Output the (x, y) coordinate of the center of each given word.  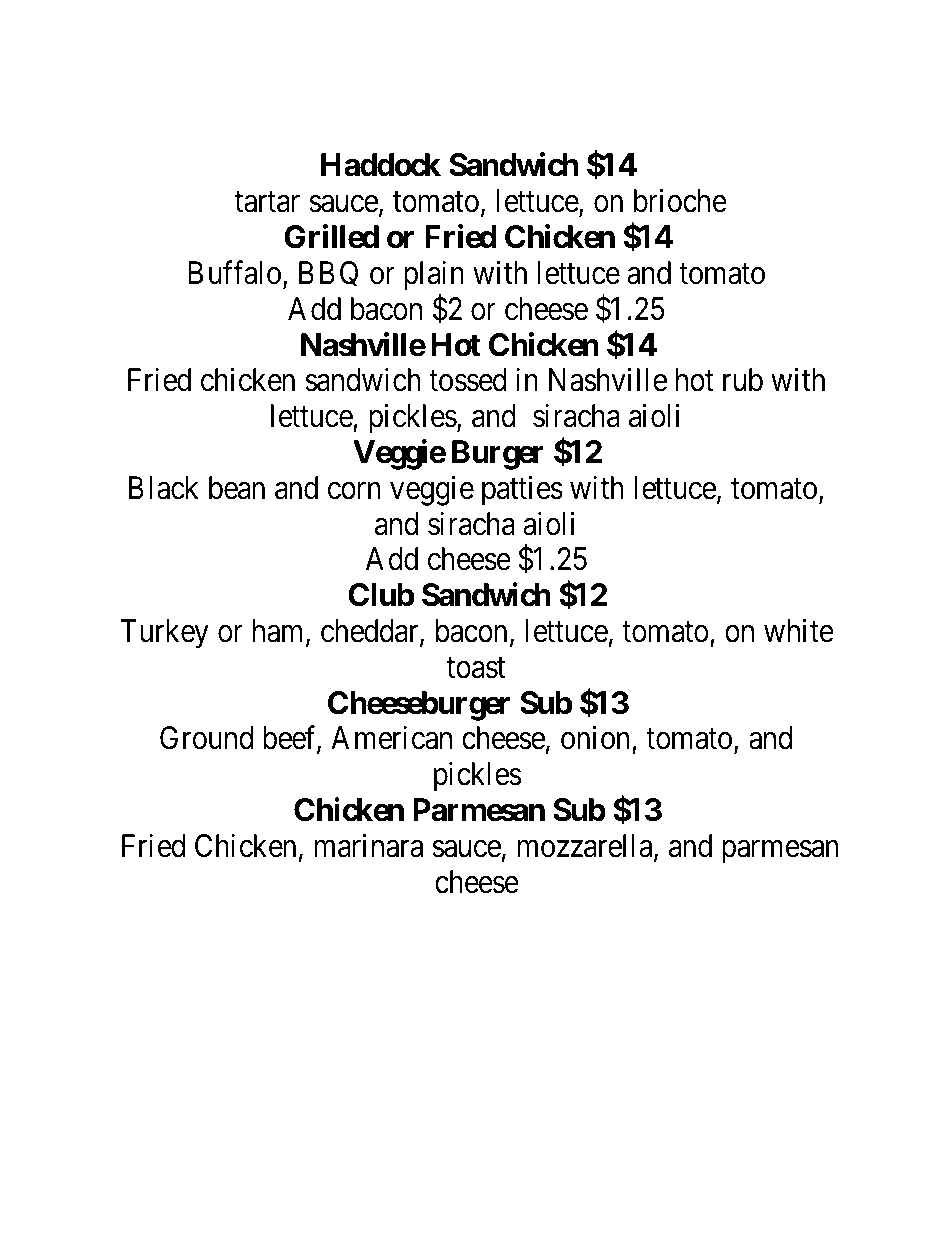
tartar (267, 202)
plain (434, 276)
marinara (369, 846)
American (391, 738)
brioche (680, 201)
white (799, 631)
